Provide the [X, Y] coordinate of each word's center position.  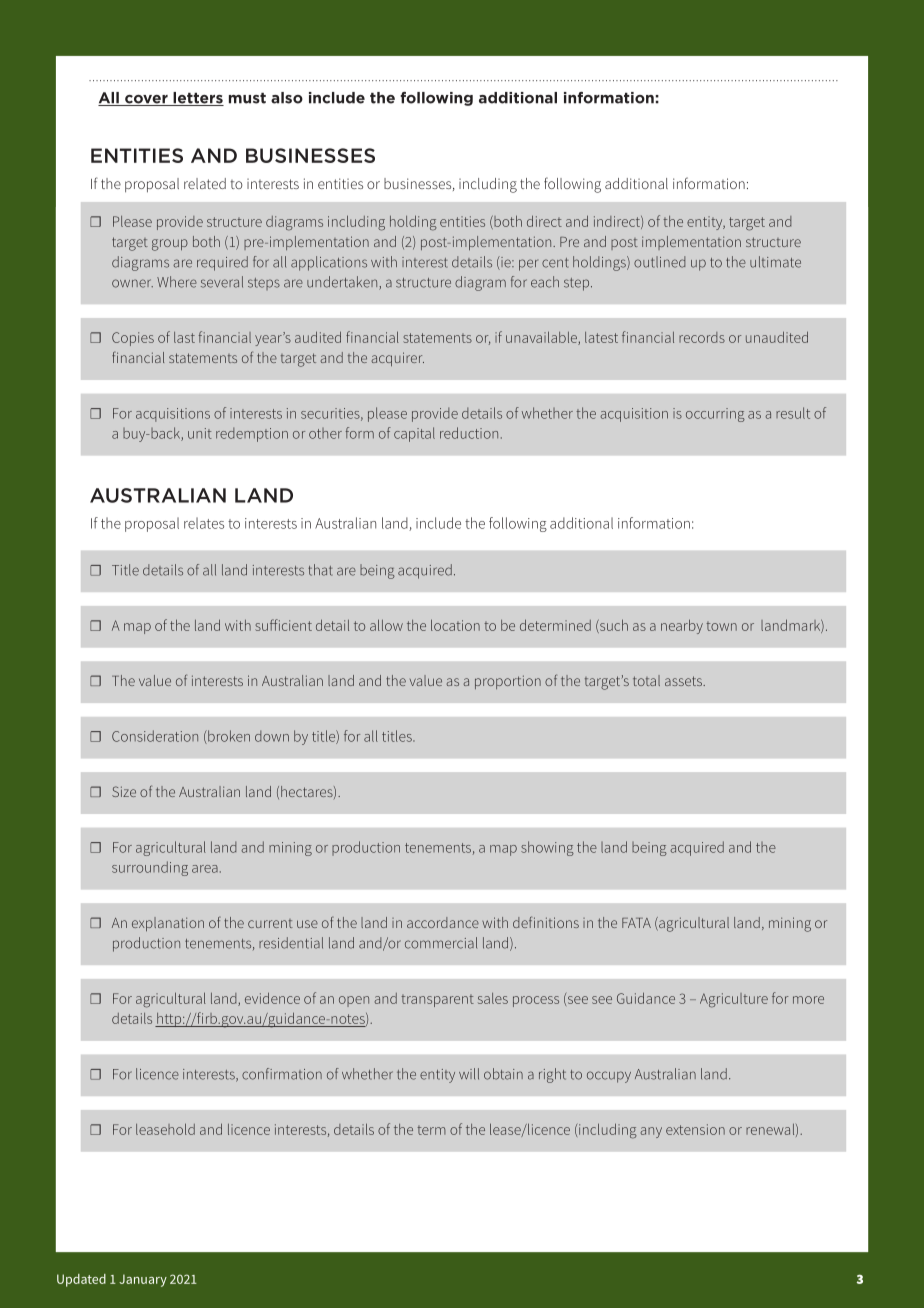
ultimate [775, 262]
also [287, 98]
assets [684, 681]
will [469, 1074]
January [143, 1280]
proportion [508, 682]
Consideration [155, 736]
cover [146, 100]
